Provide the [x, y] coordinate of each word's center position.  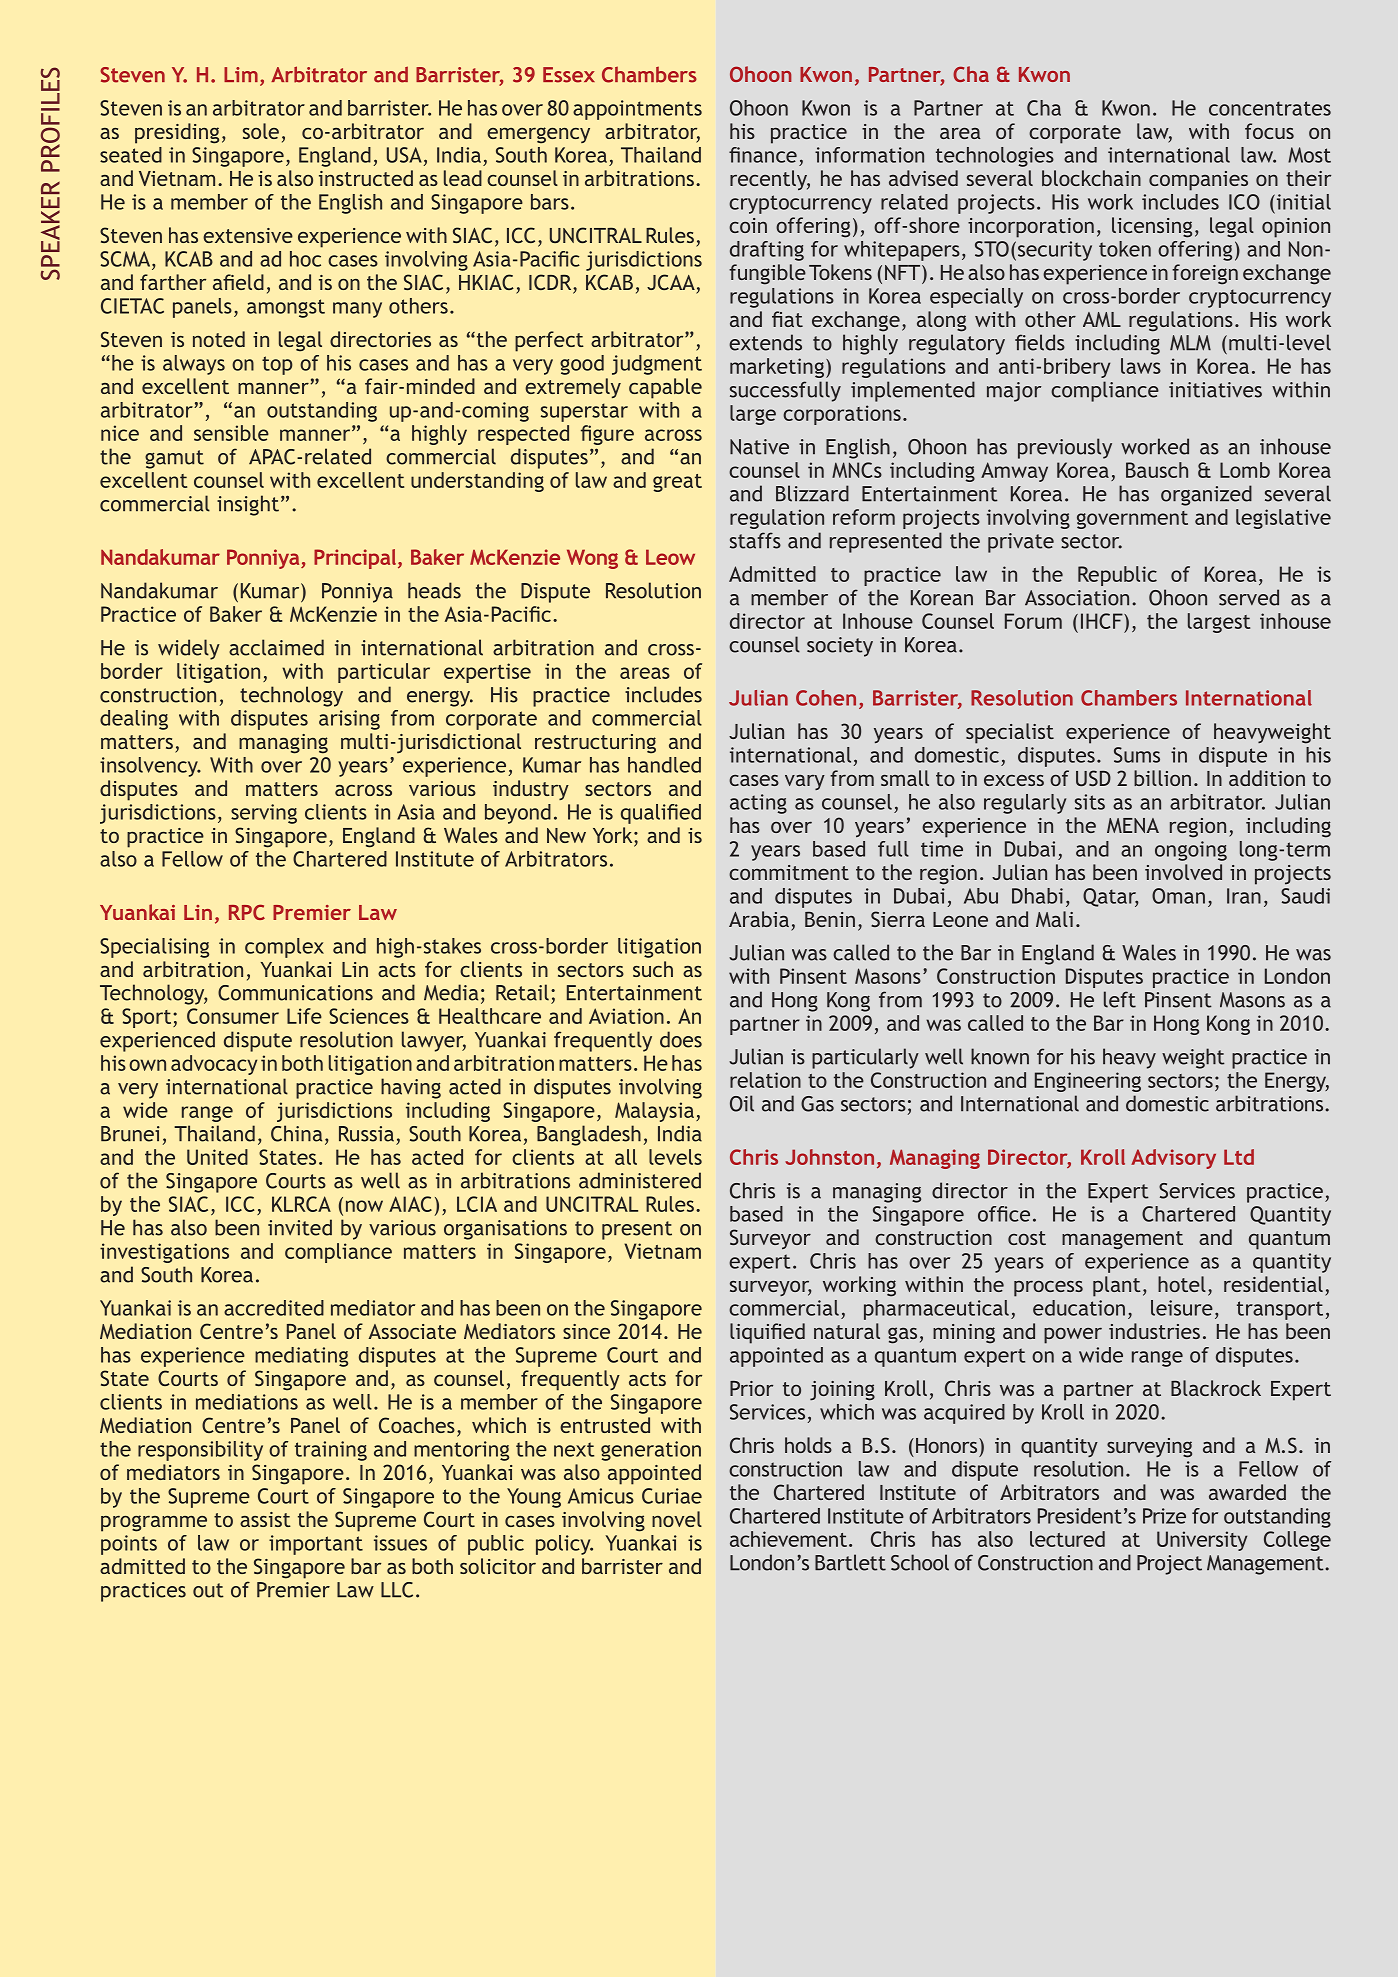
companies [1198, 181]
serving [264, 814]
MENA [1133, 825]
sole [261, 131]
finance [763, 155]
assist [265, 1519]
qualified [661, 814]
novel [677, 1519]
